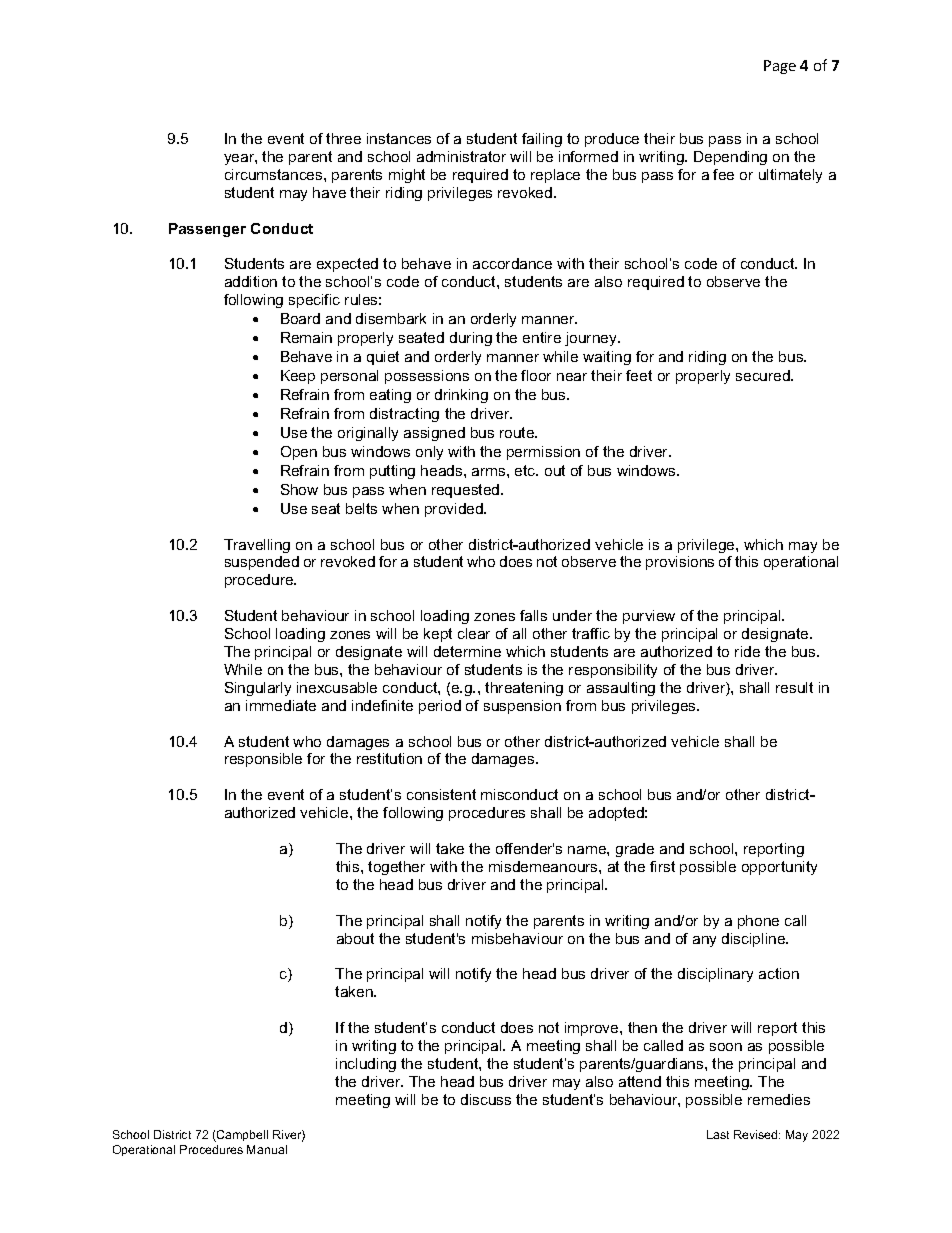 The width and height of the screenshot is (952, 1233). What do you see at coordinates (263, 760) in the screenshot?
I see `responsible` at bounding box center [263, 760].
